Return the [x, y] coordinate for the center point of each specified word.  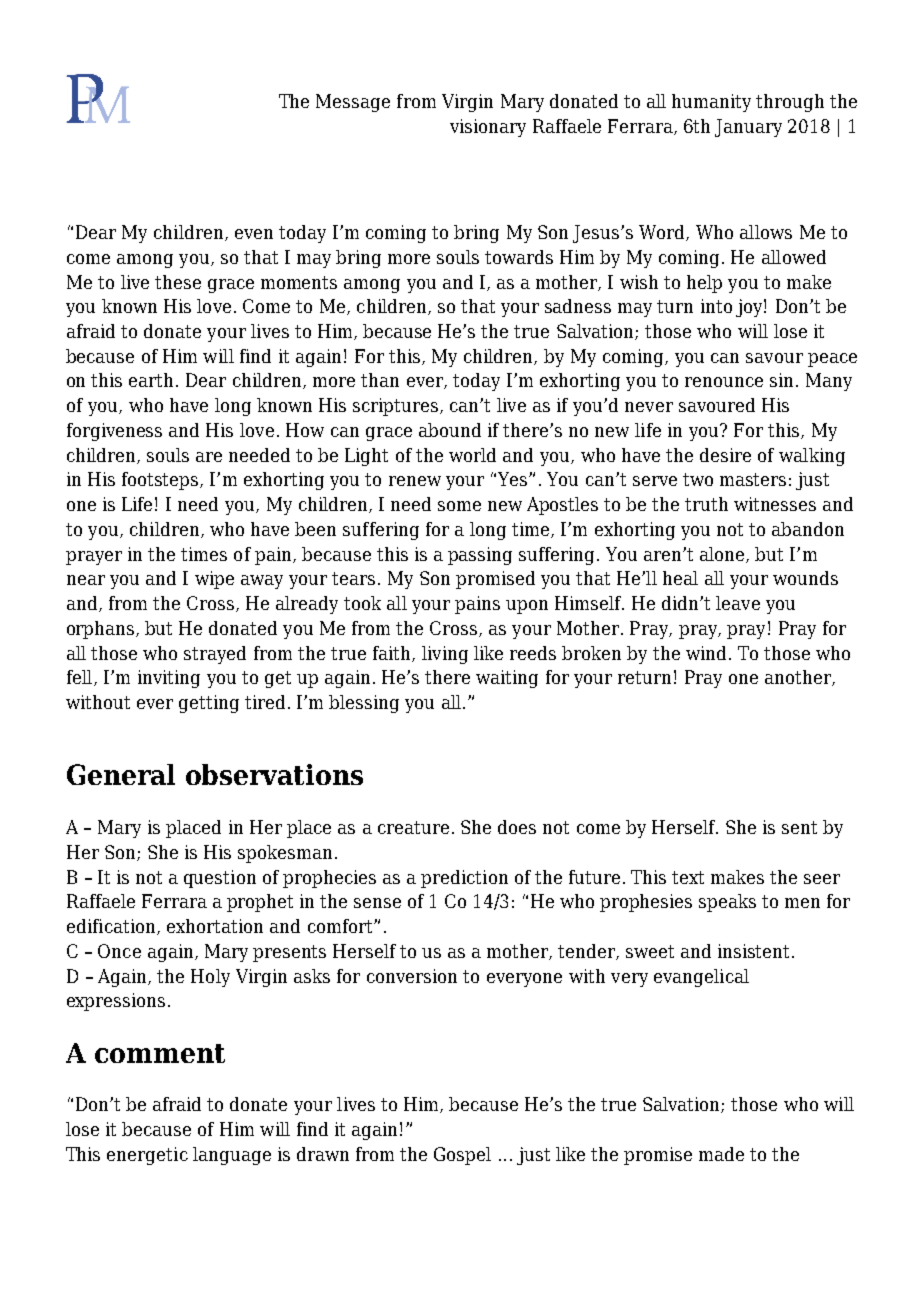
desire [725, 455]
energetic [147, 1156]
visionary [488, 128]
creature [413, 827]
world [472, 455]
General [121, 774]
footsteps [161, 481]
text [688, 877]
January [748, 128]
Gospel [462, 1156]
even [254, 234]
